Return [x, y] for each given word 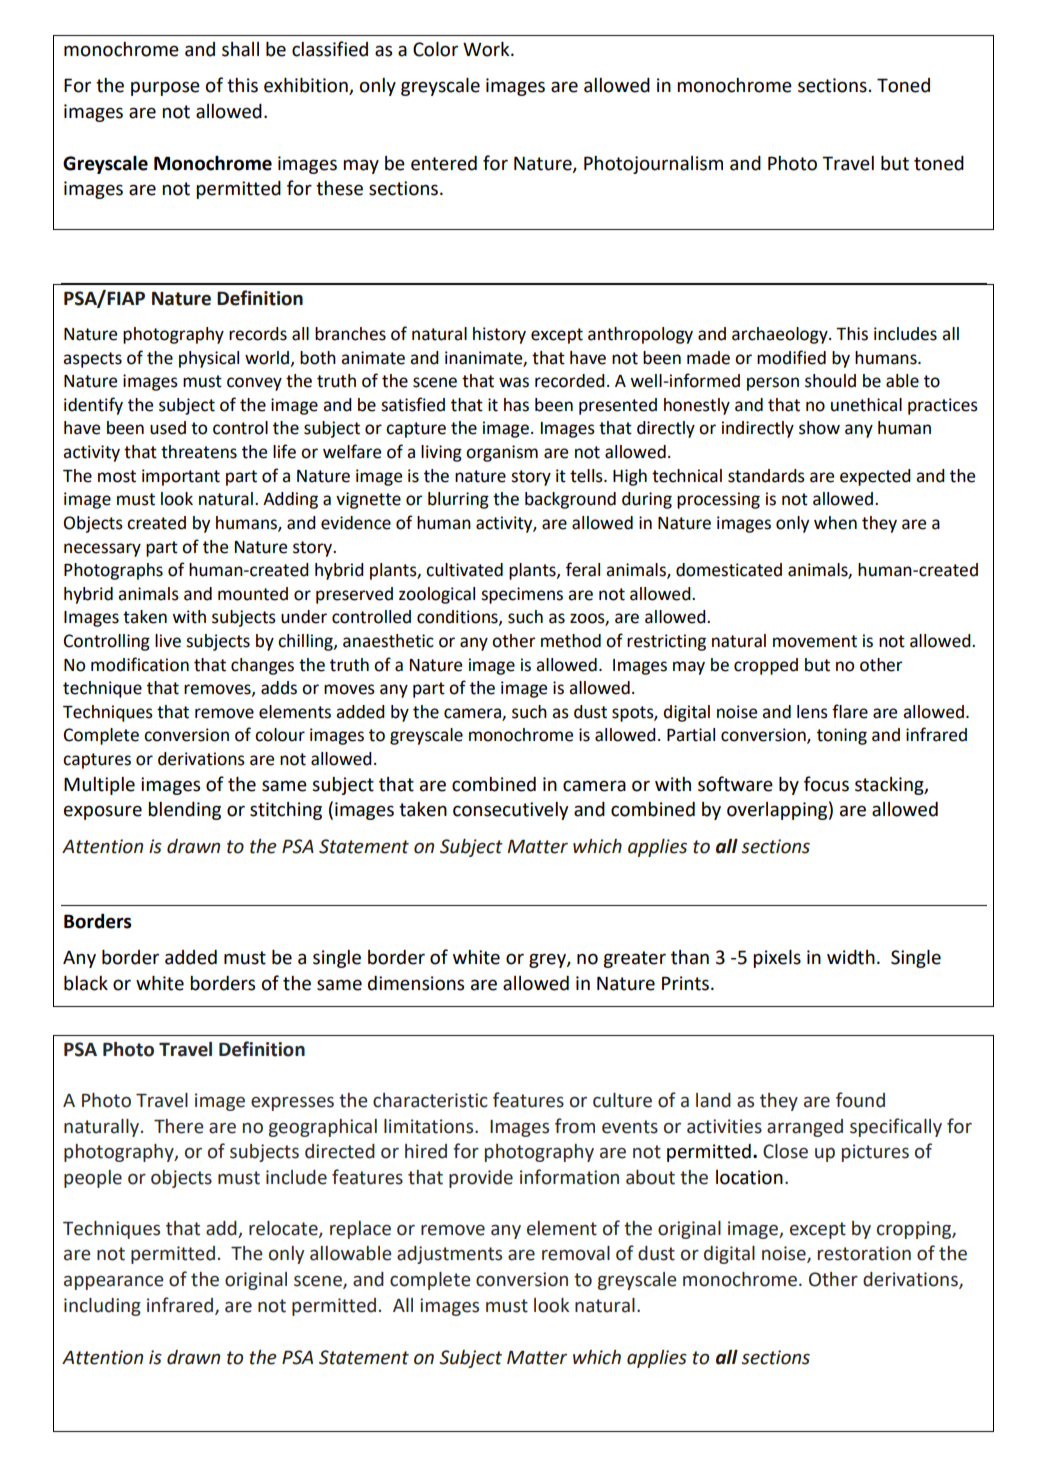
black [86, 983]
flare [850, 711]
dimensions [416, 983]
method [571, 641]
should [830, 381]
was [514, 382]
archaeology [781, 335]
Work [487, 49]
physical [209, 359]
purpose [165, 88]
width [851, 957]
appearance [114, 1283]
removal [576, 1253]
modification [140, 664]
